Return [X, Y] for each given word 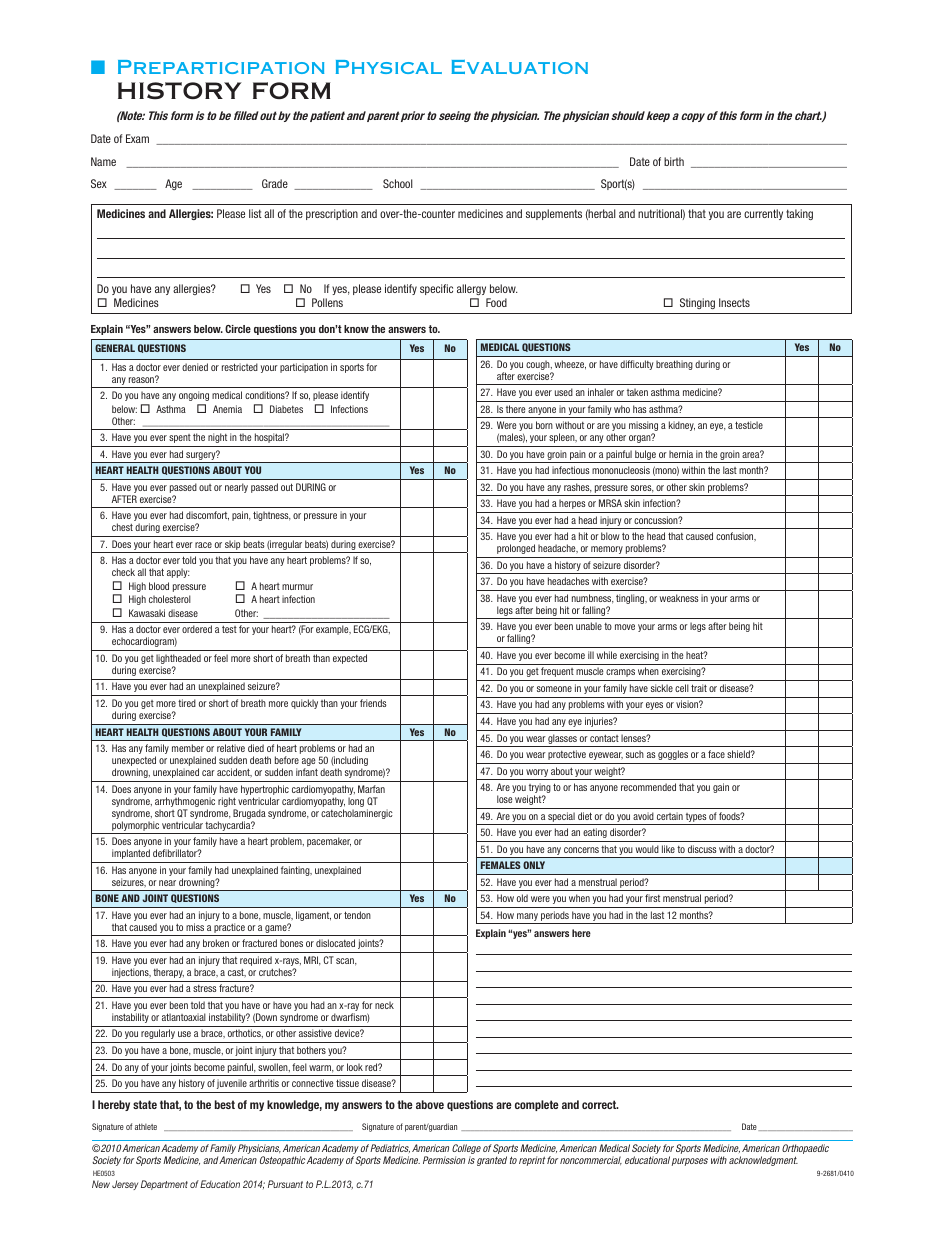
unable [589, 626]
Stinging [697, 303]
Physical [389, 67]
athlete [146, 1127]
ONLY [534, 865]
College [466, 1150]
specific [436, 289]
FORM [292, 90]
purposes [690, 1162]
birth [674, 161]
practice [230, 929]
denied [195, 367]
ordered [197, 629]
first [652, 898]
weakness [679, 598]
